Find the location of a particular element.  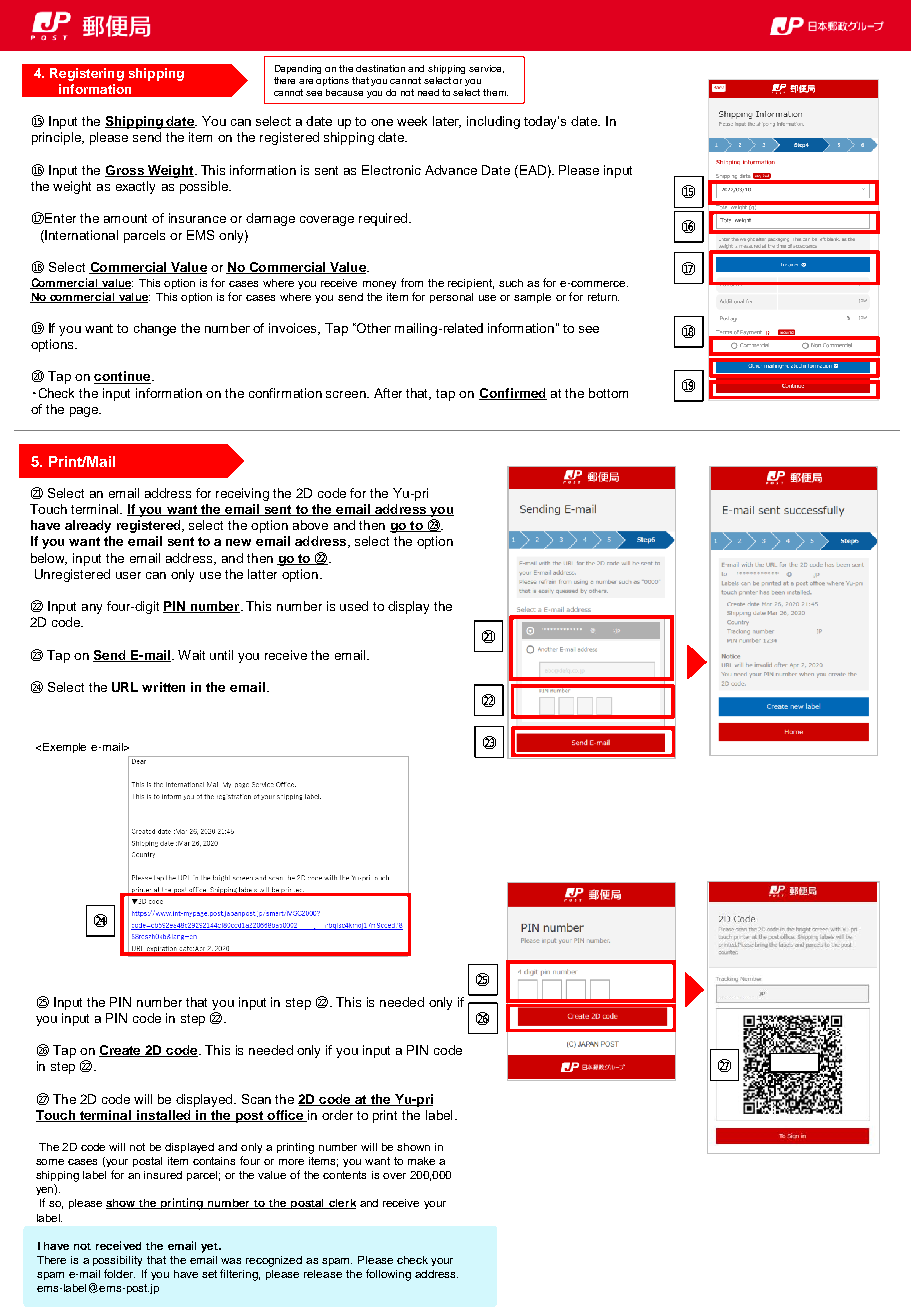

used is located at coordinates (354, 606).
